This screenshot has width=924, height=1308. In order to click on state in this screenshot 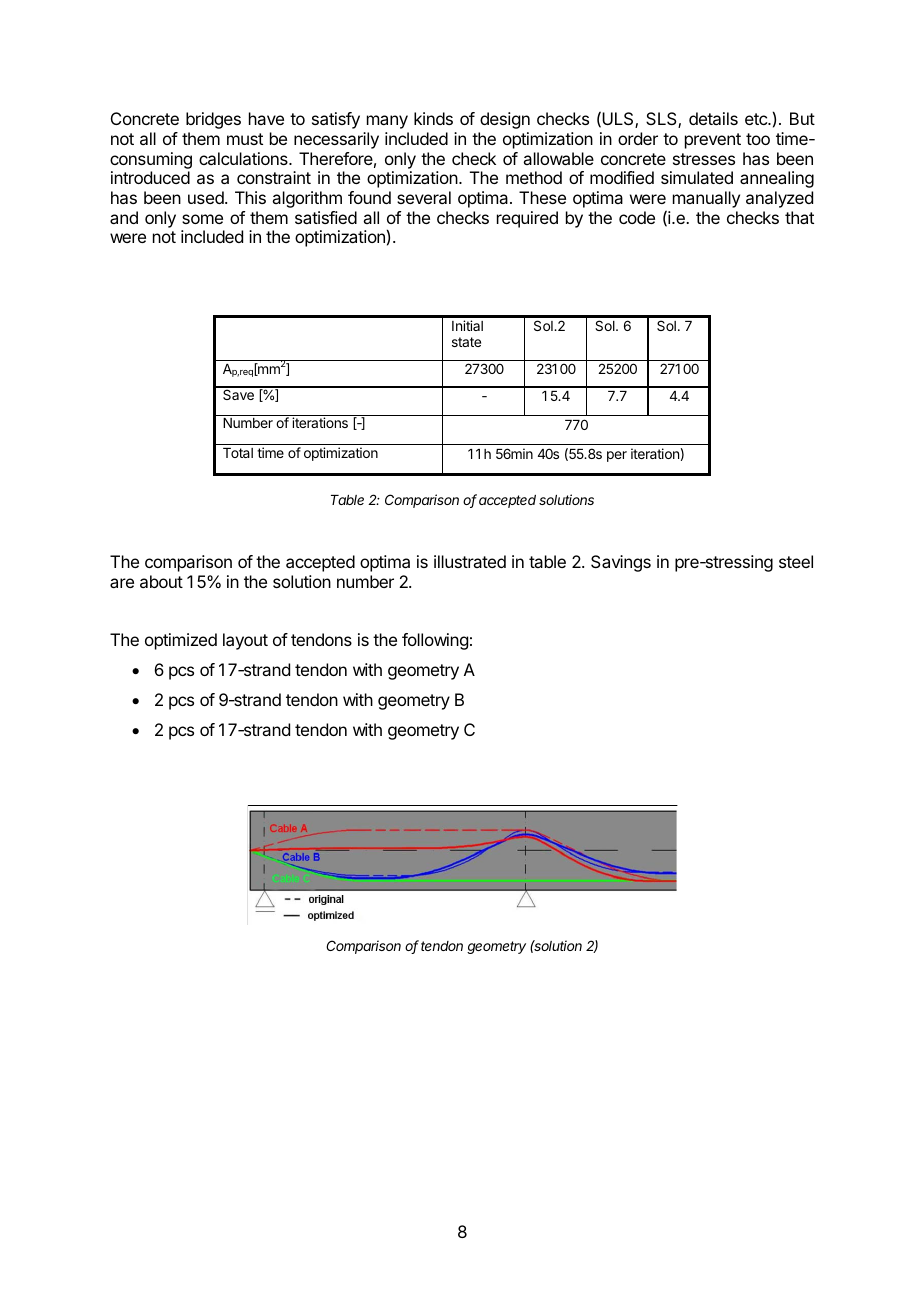, I will do `click(466, 342)`.
